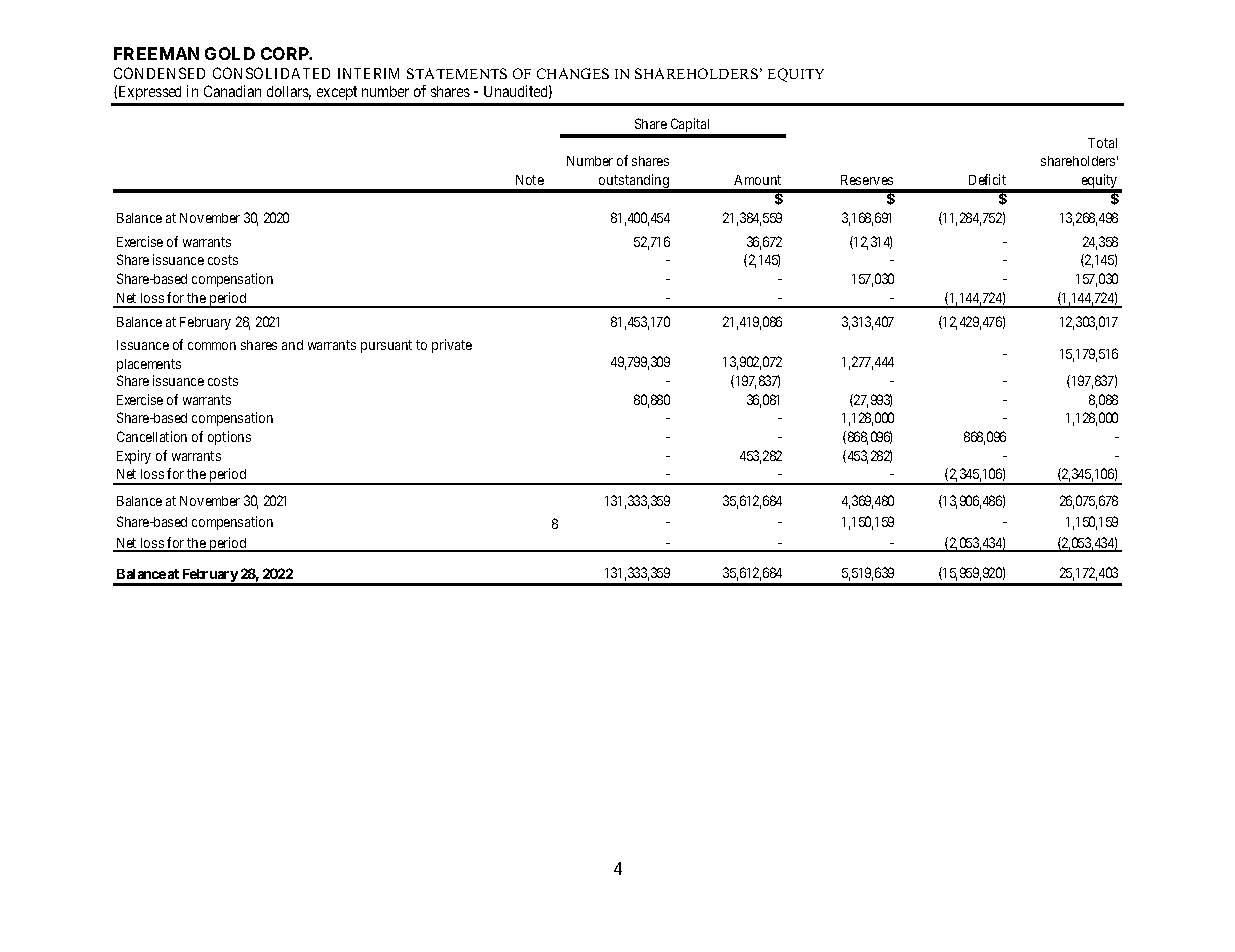  What do you see at coordinates (573, 73) in the page?
I see `CHANGES` at bounding box center [573, 73].
